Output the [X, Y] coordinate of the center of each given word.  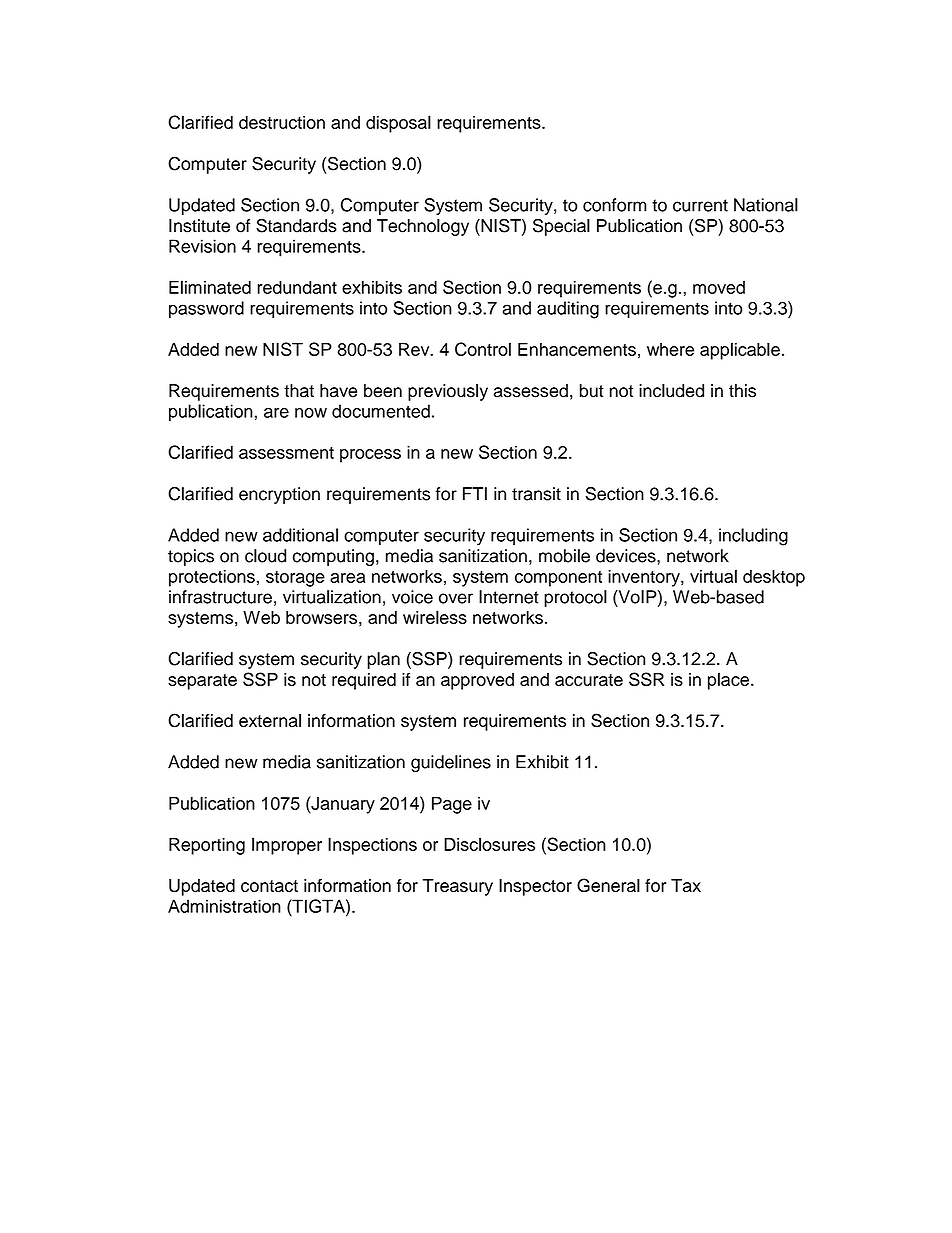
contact [269, 886]
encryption [279, 495]
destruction [282, 122]
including [753, 537]
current [700, 205]
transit [536, 494]
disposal [398, 124]
